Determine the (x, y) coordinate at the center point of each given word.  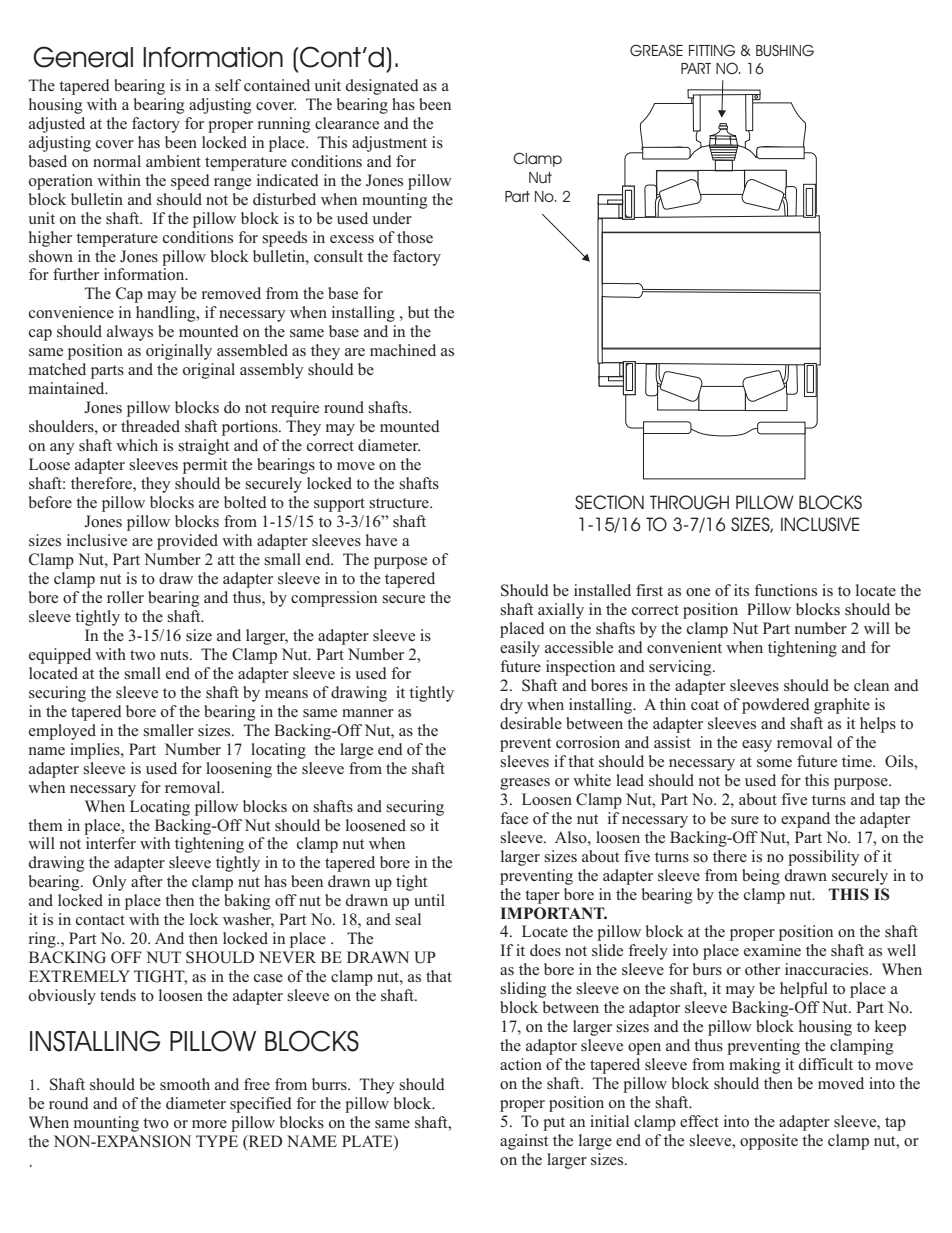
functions (785, 590)
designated (382, 87)
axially (561, 611)
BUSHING (785, 50)
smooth (185, 1084)
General (83, 57)
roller (125, 597)
